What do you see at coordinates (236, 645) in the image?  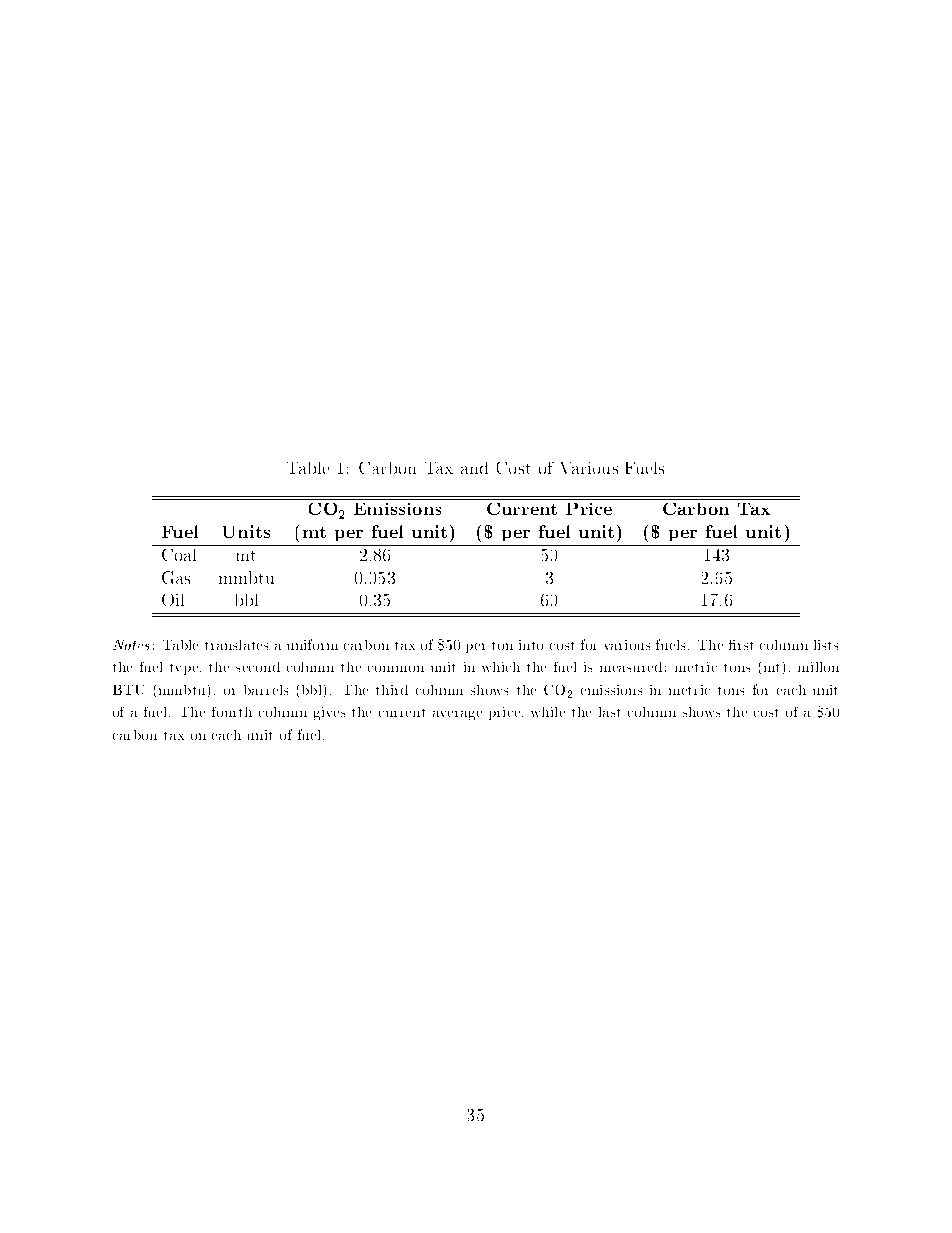 I see `translates` at bounding box center [236, 645].
